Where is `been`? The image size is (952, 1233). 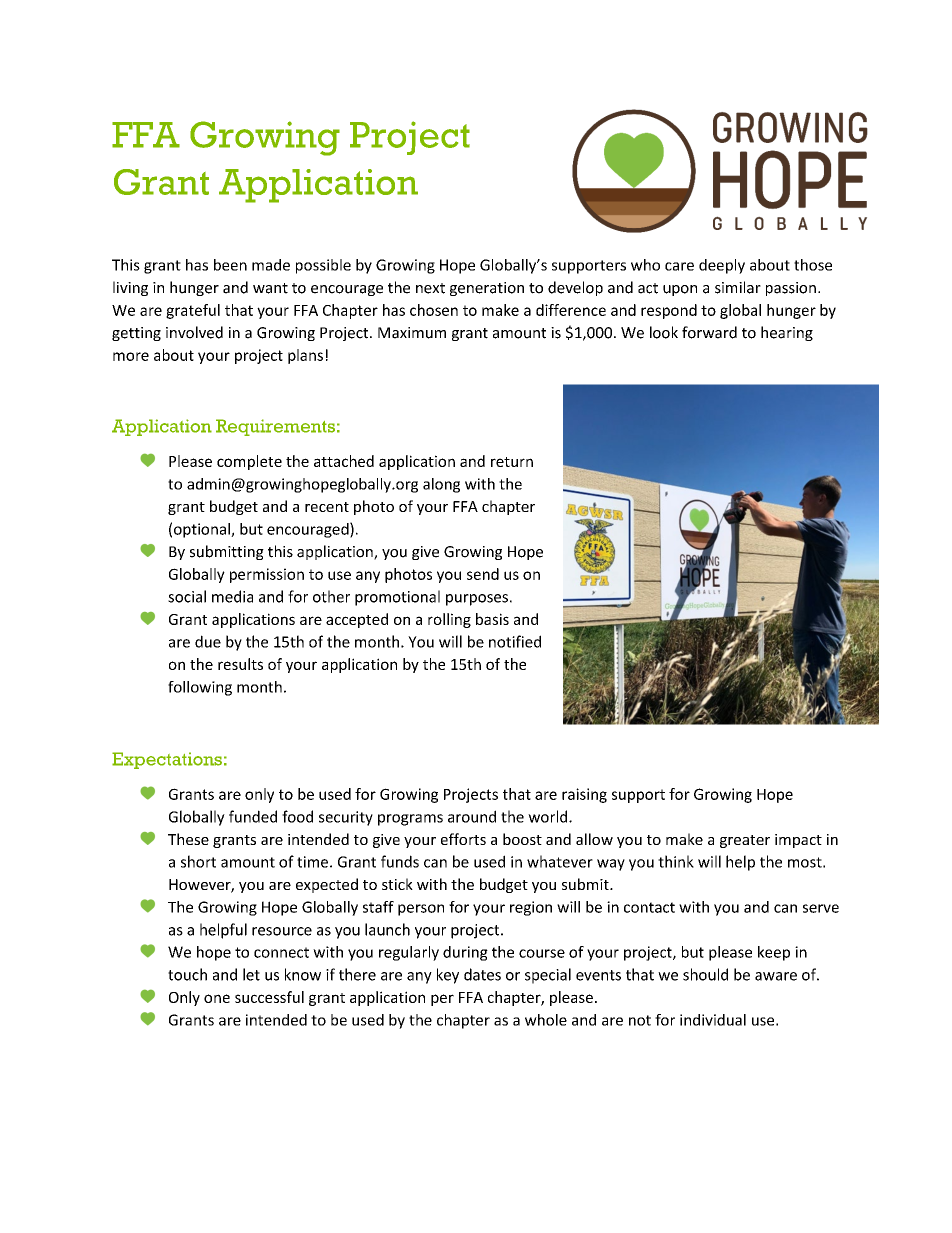
been is located at coordinates (230, 265).
